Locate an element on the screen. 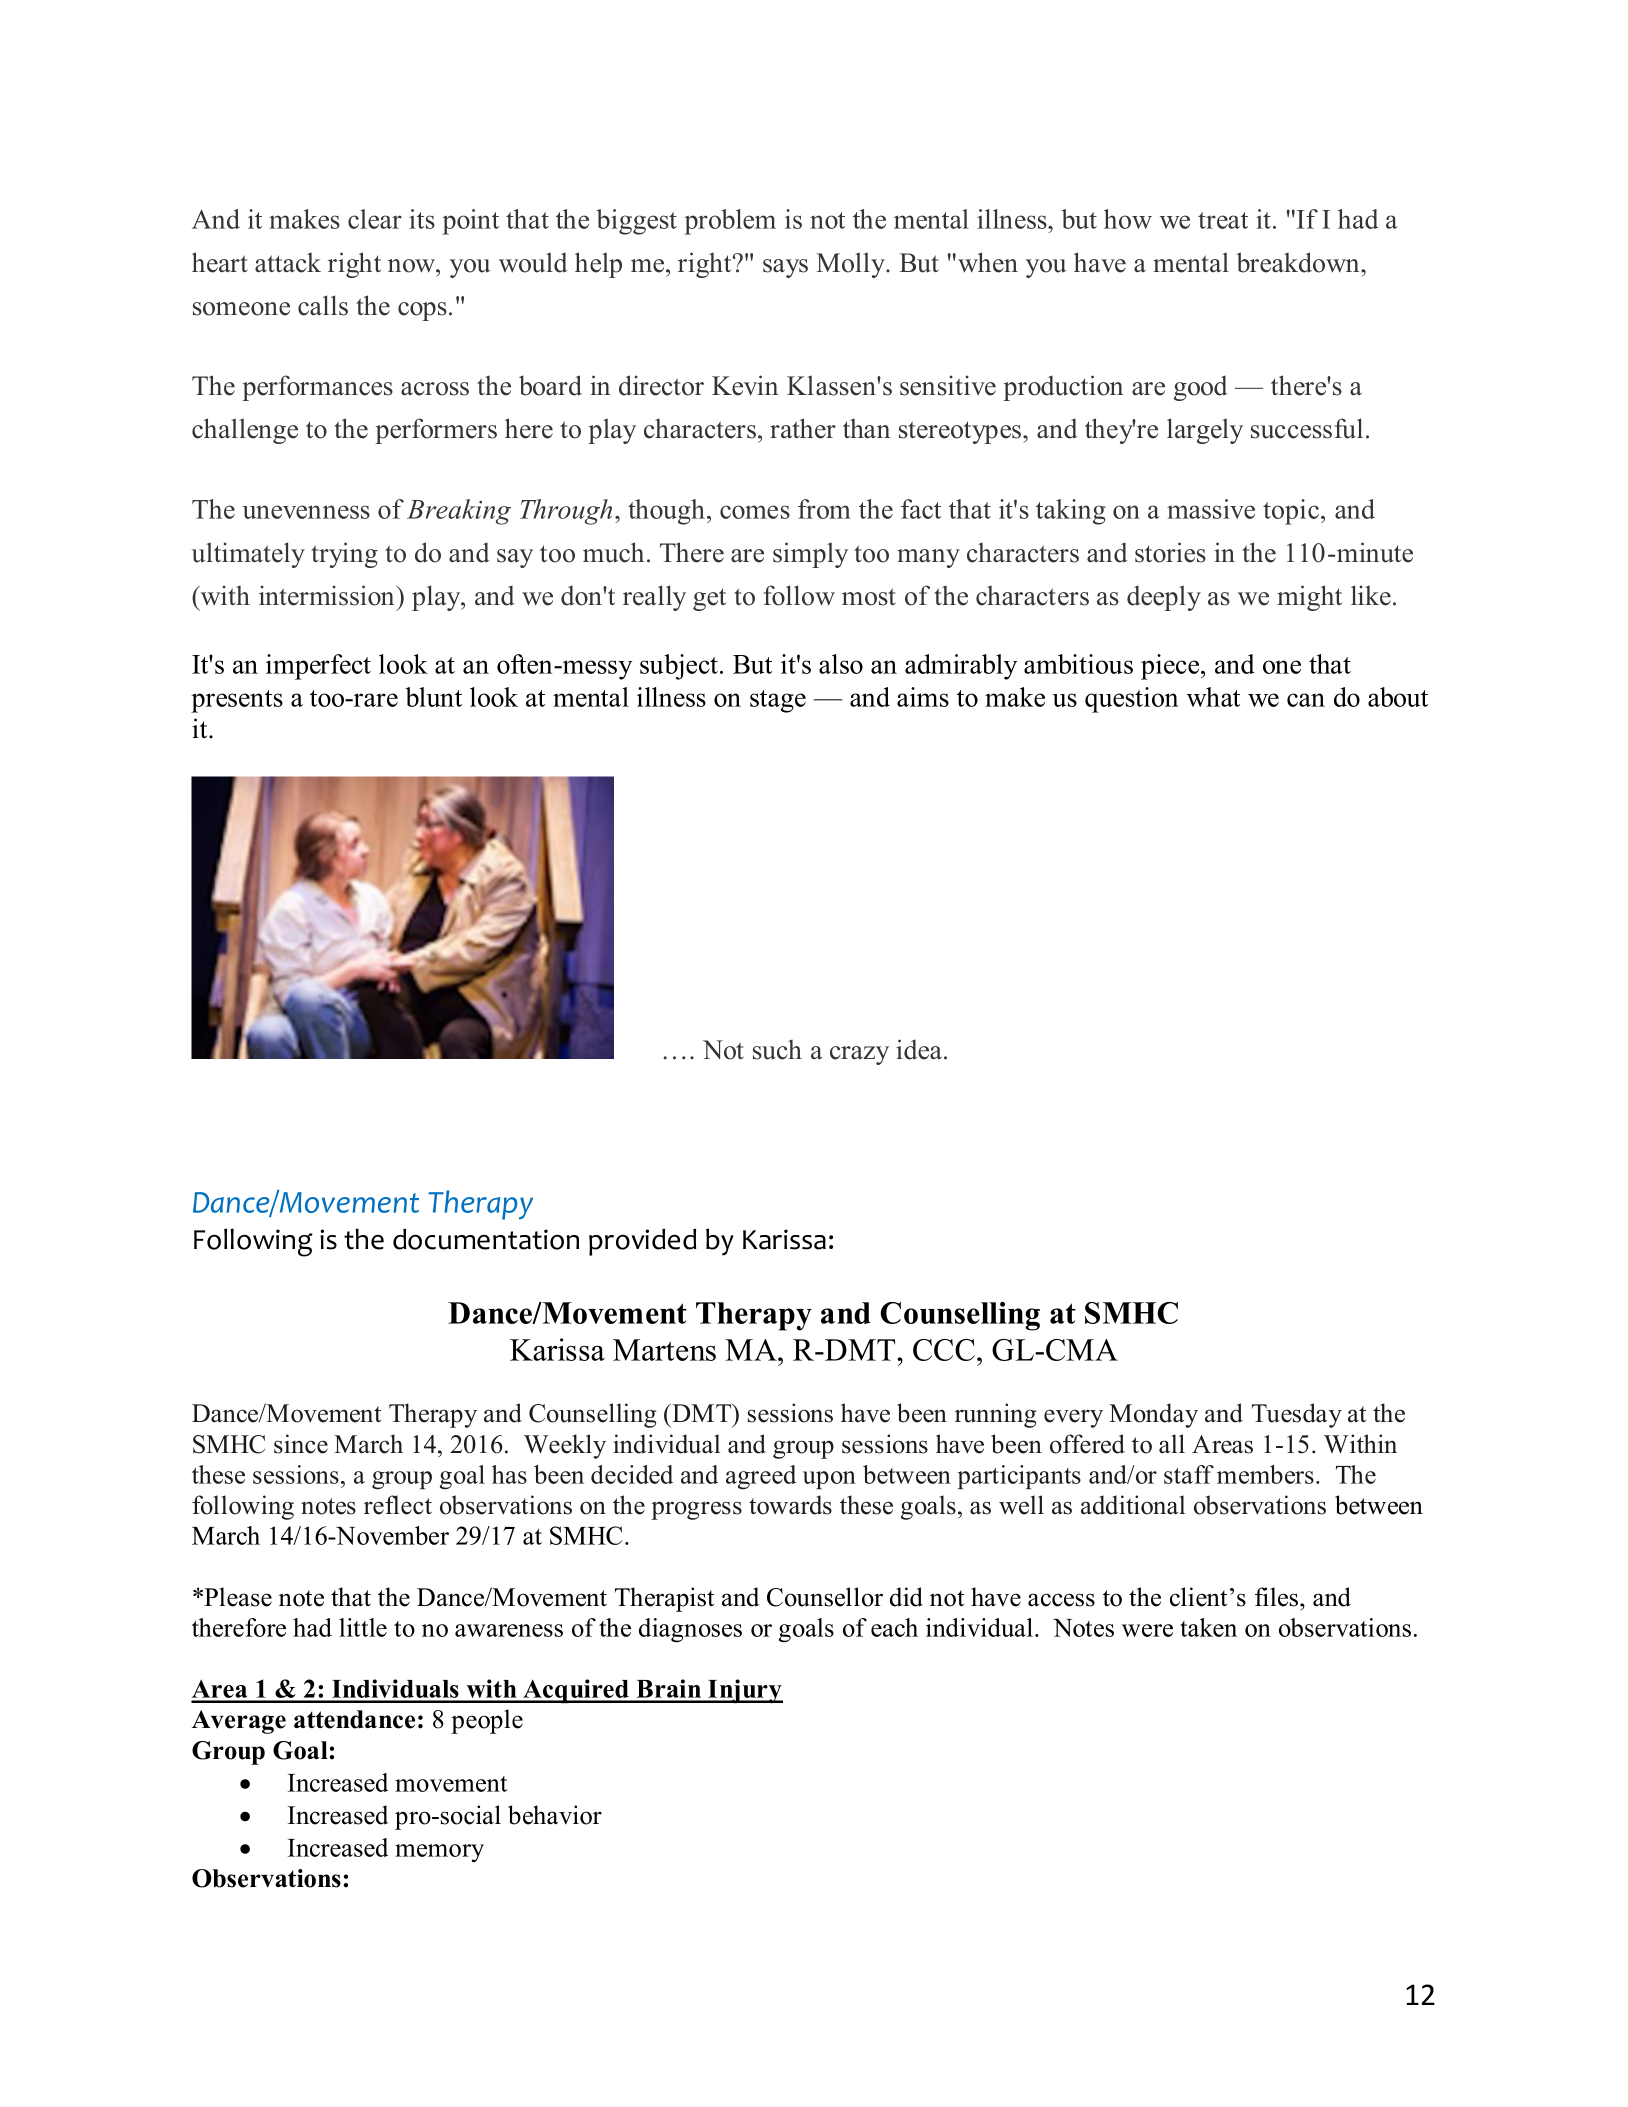 The height and width of the screenshot is (2107, 1628). might is located at coordinates (1309, 598).
